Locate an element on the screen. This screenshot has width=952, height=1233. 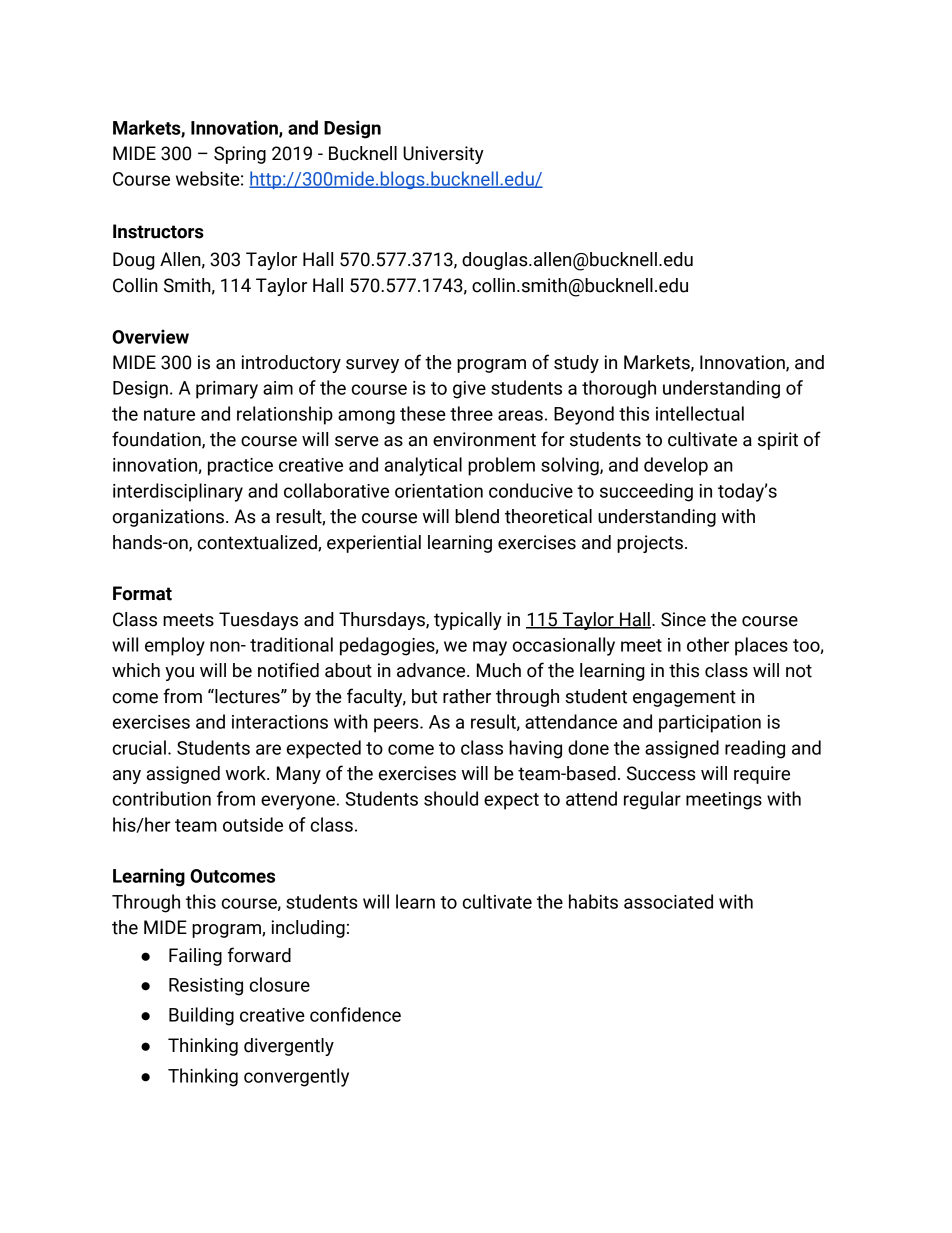
University is located at coordinates (443, 155).
